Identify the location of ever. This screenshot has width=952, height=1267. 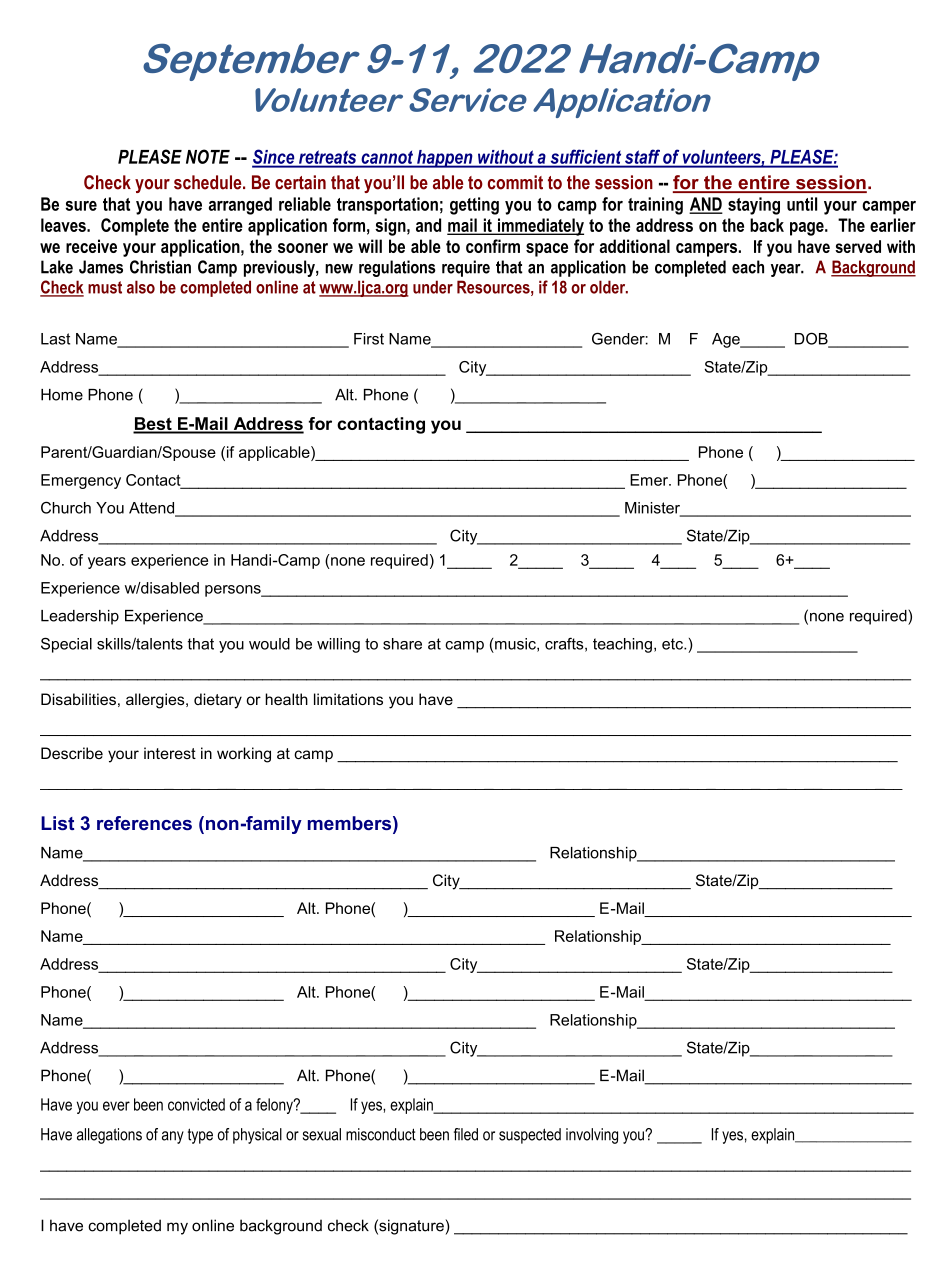
(116, 1106).
